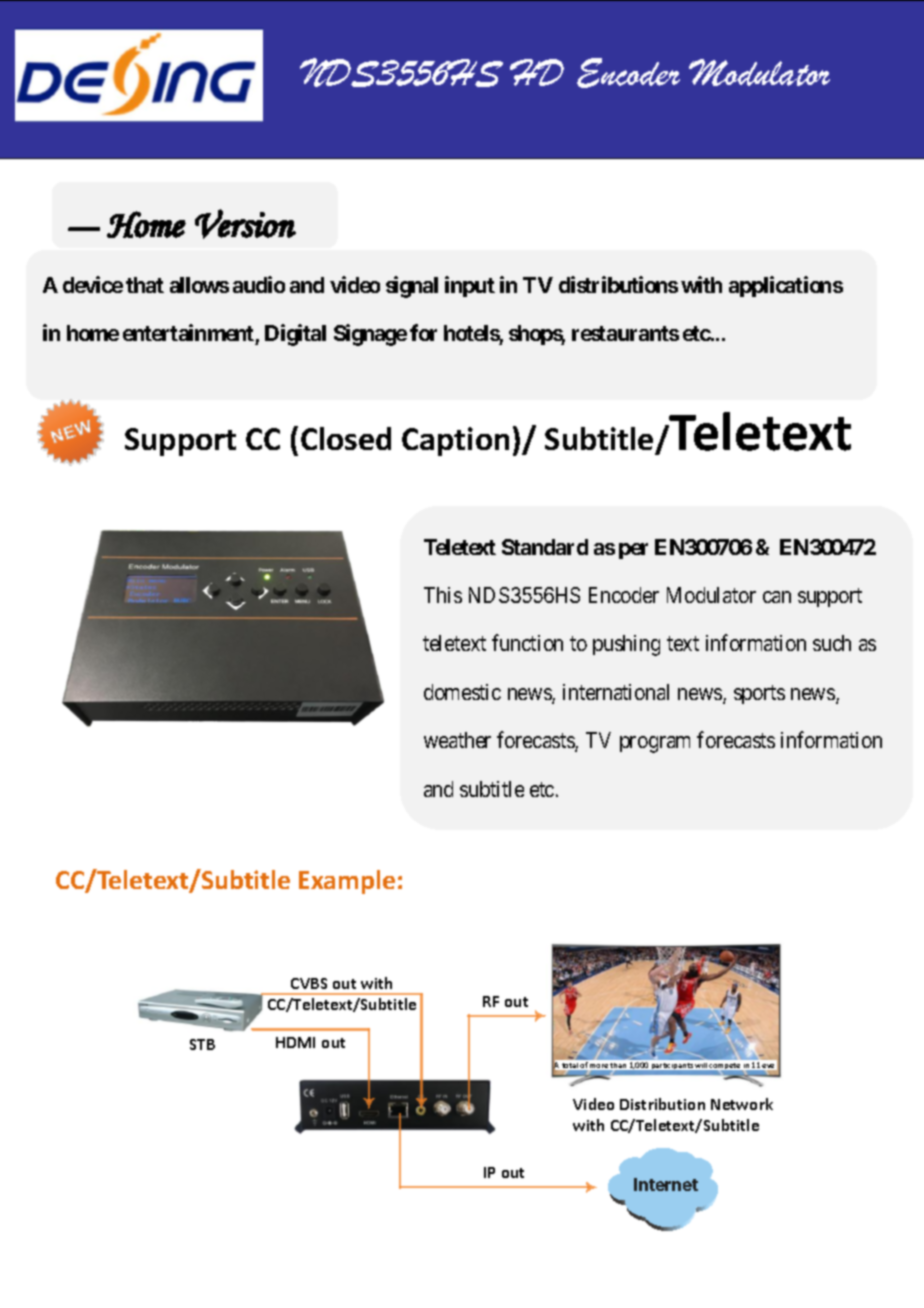 The height and width of the image is (1308, 924). I want to click on input, so click(470, 286).
